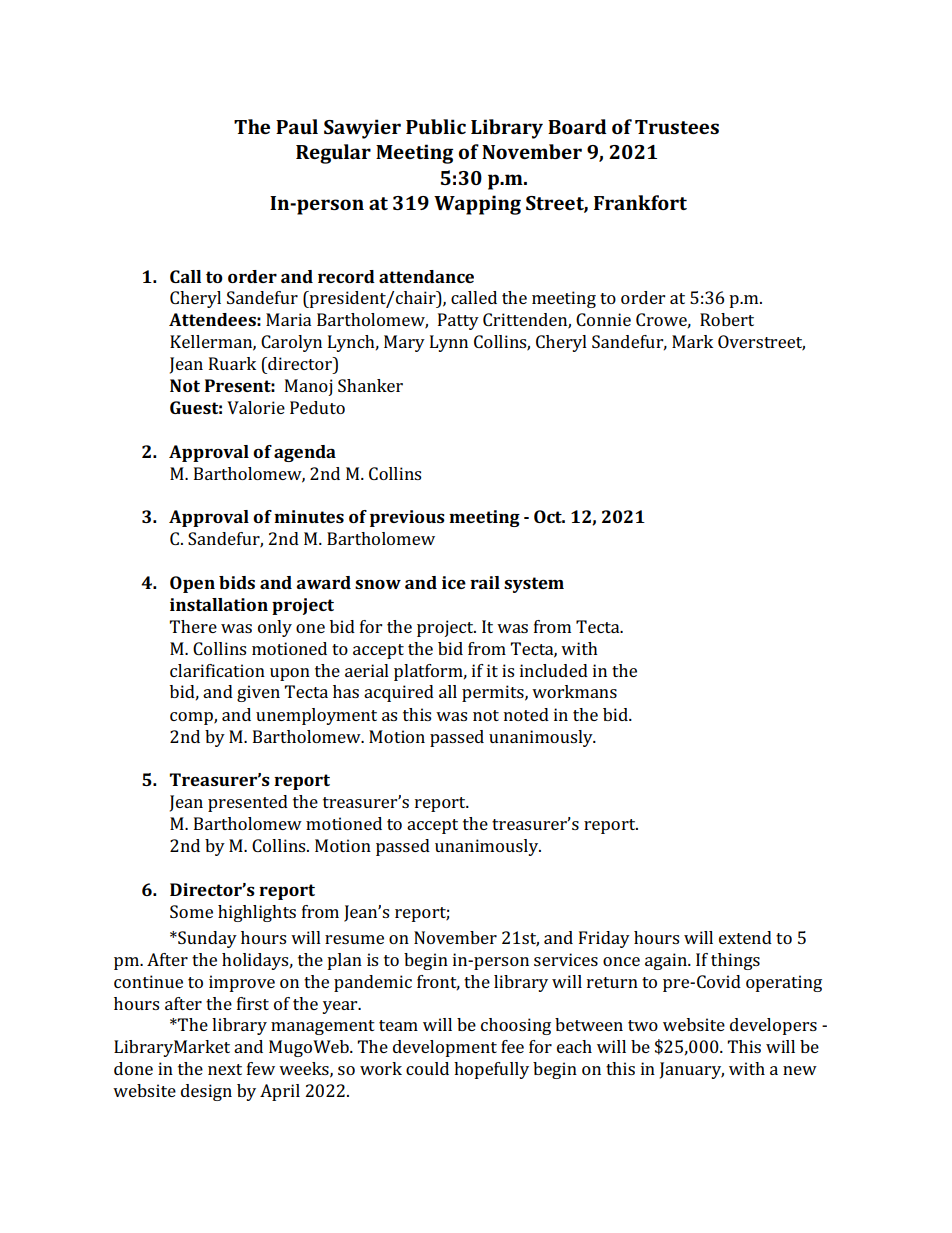 The width and height of the screenshot is (952, 1233). Describe the element at coordinates (436, 126) in the screenshot. I see `Public` at that location.
